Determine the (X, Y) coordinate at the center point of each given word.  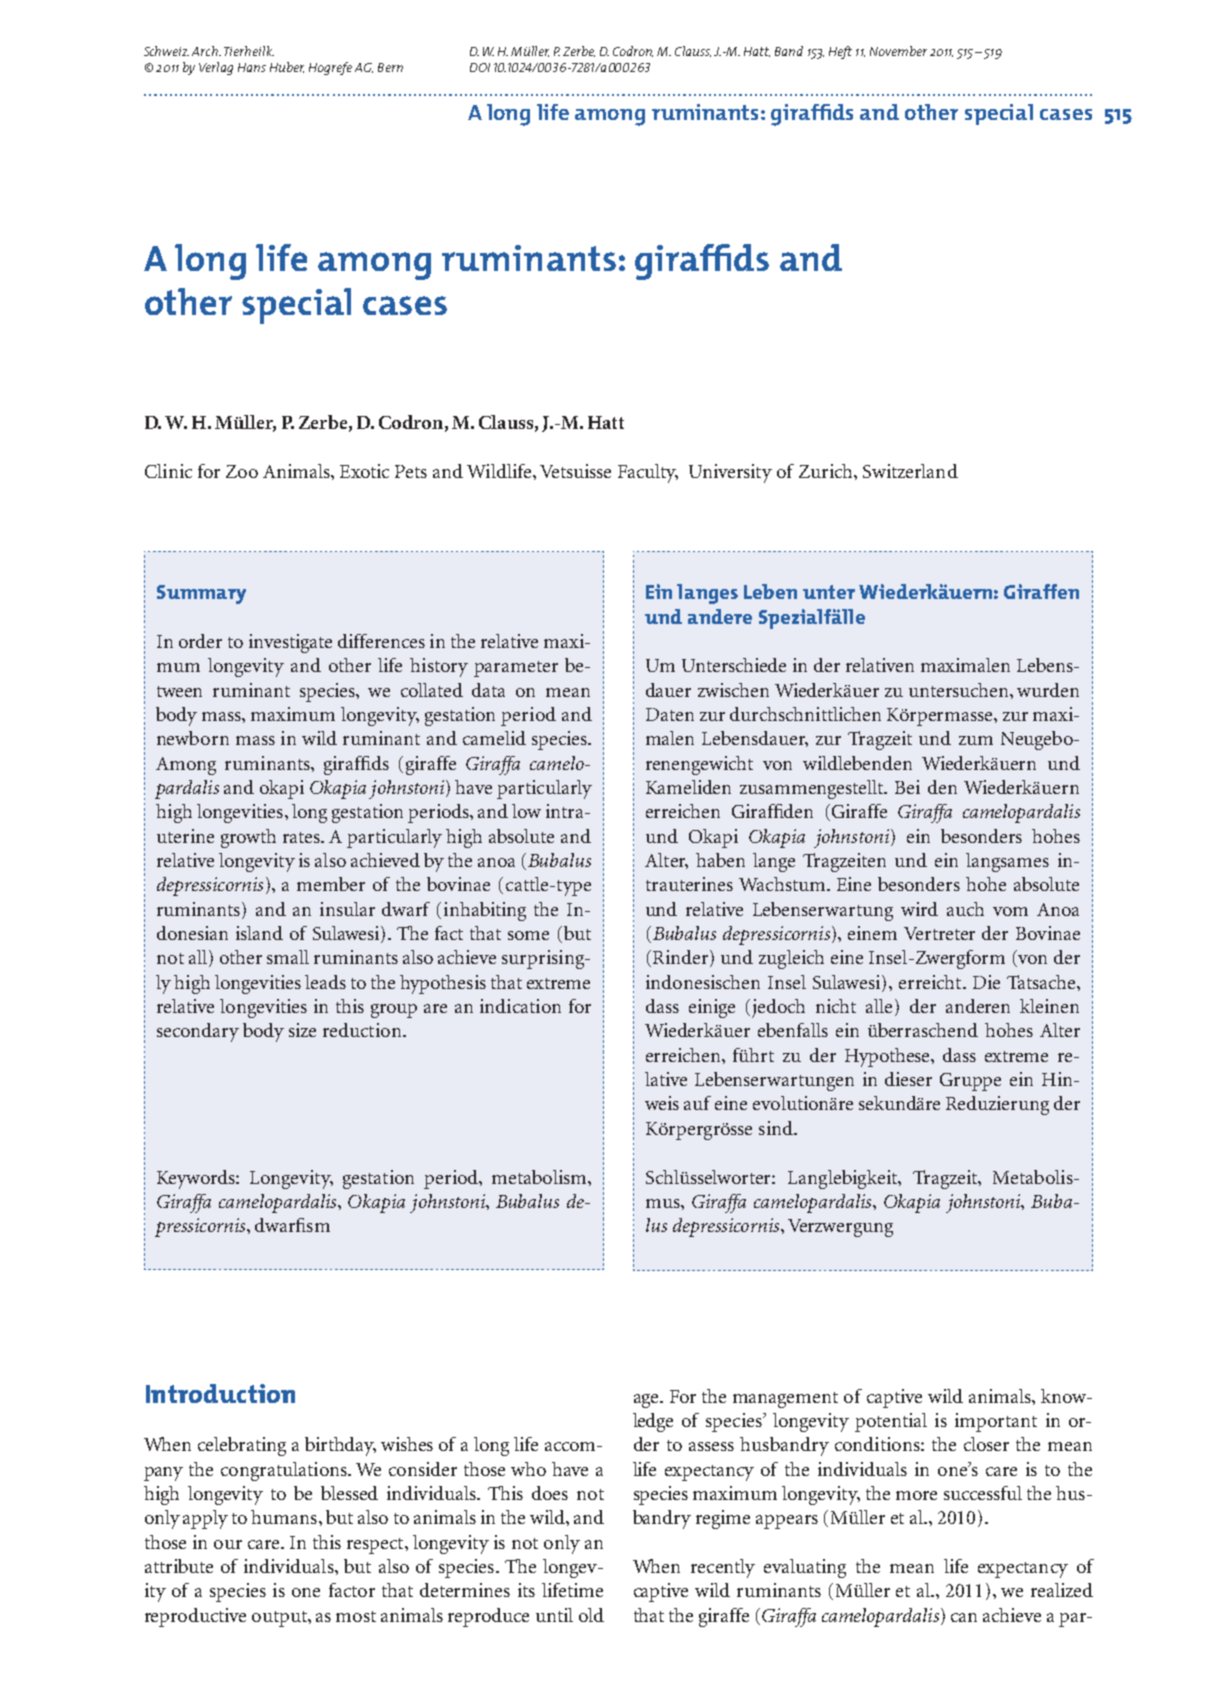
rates (303, 837)
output (280, 1619)
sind (777, 1128)
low (526, 811)
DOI (480, 67)
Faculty (648, 473)
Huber (287, 67)
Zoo (242, 471)
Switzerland (910, 471)
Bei (907, 787)
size (302, 1030)
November (898, 51)
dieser (908, 1079)
